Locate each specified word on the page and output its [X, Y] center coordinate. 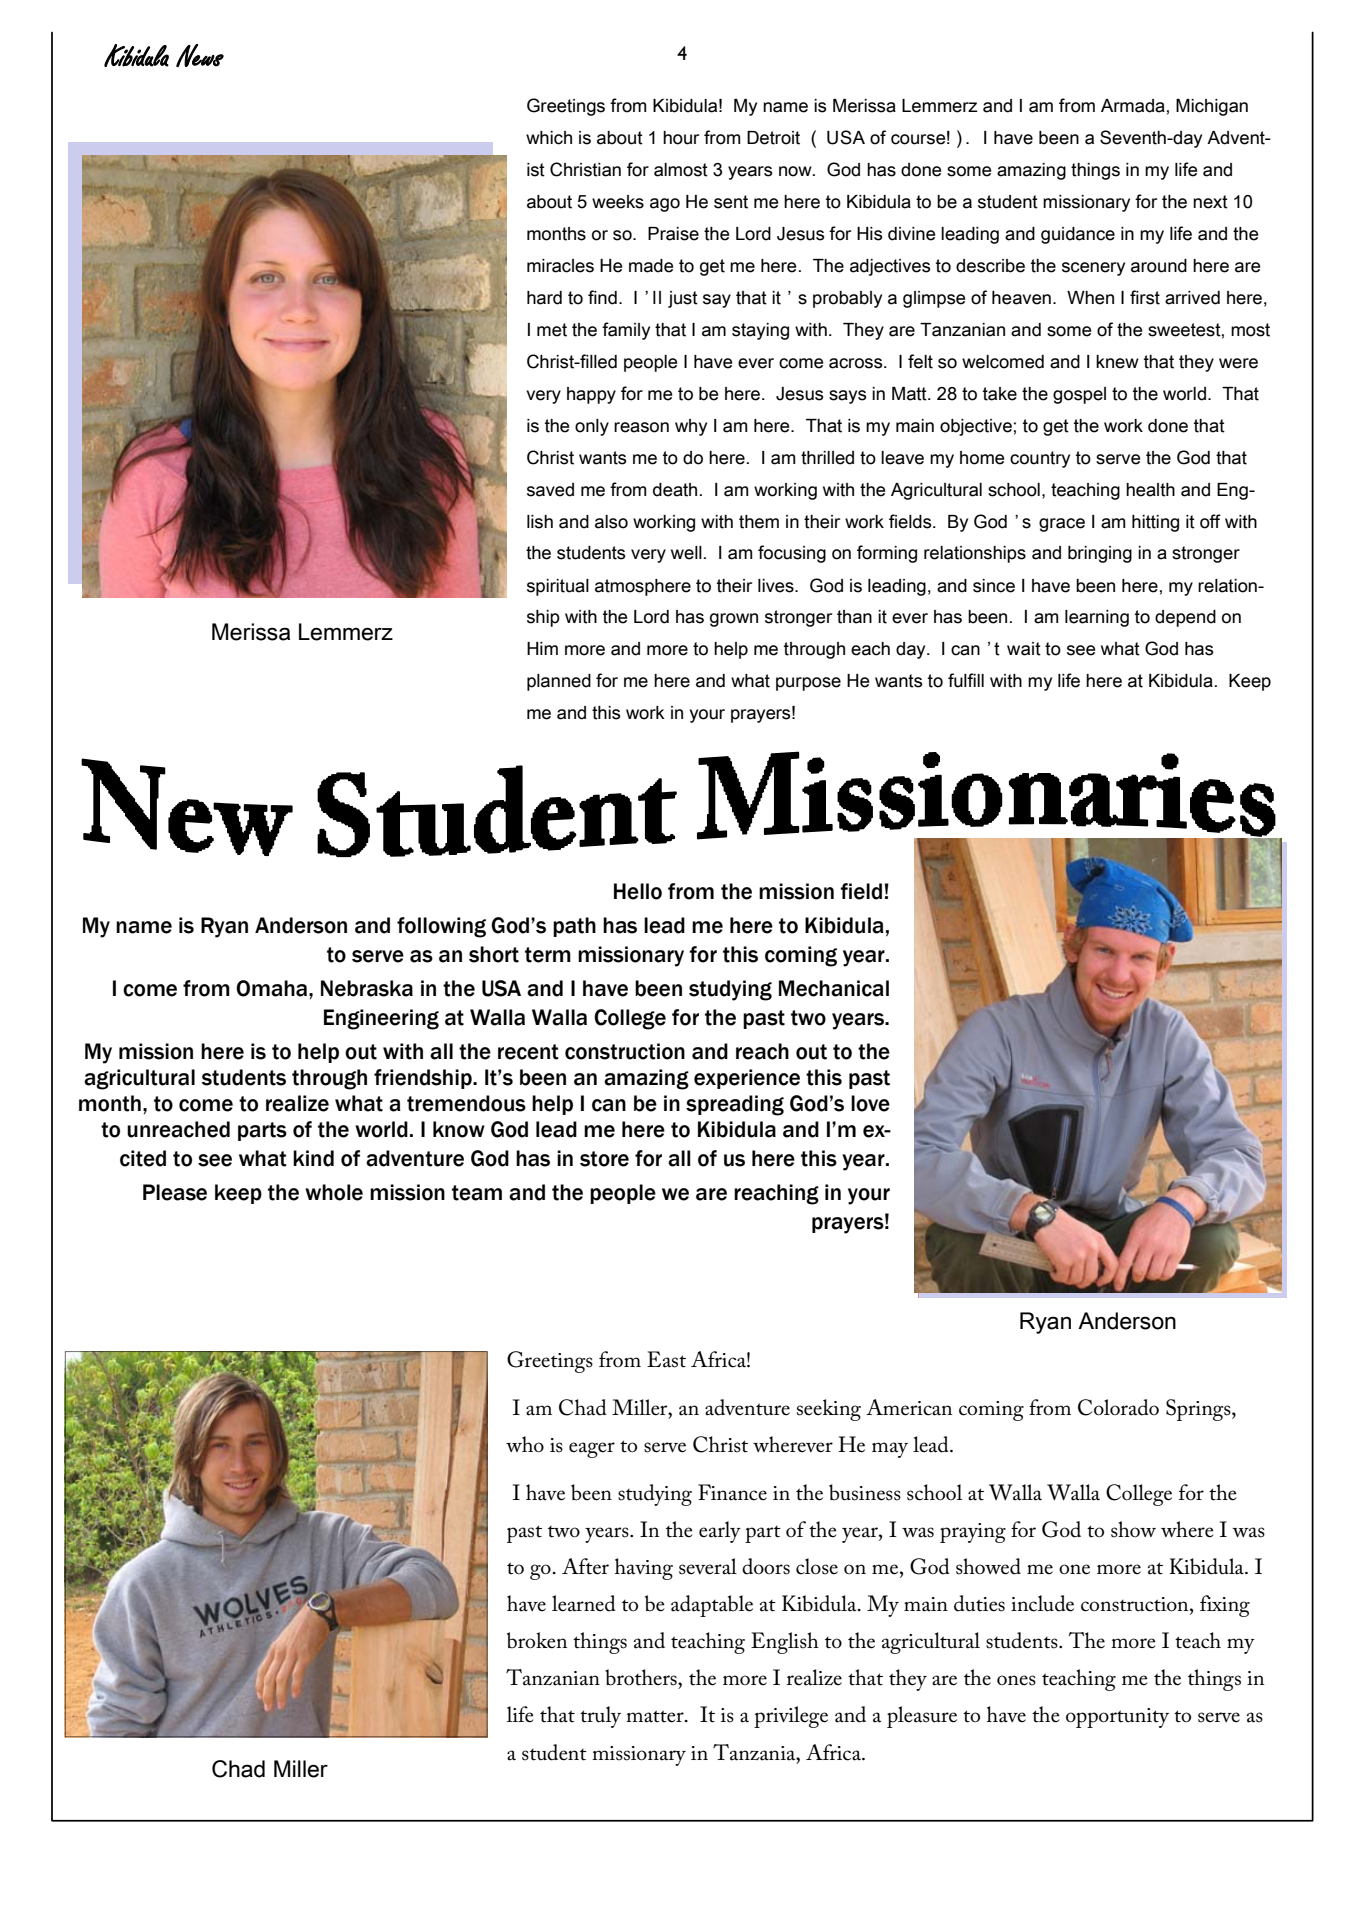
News [200, 55]
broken [537, 1640]
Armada [1133, 106]
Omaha [273, 988]
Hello [638, 891]
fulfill [966, 680]
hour [681, 138]
